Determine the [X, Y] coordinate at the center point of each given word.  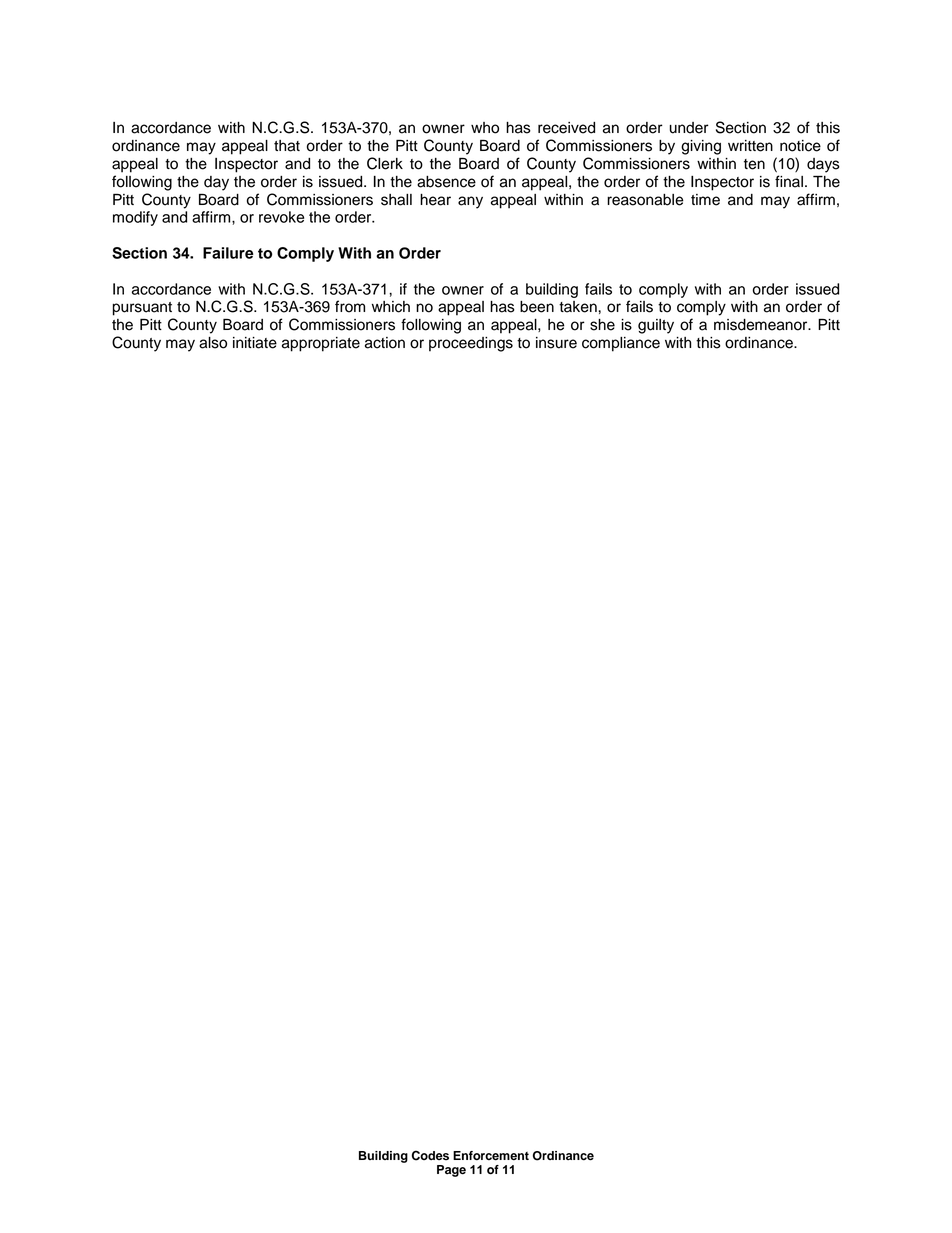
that [287, 146]
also [213, 343]
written [750, 146]
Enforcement [491, 1156]
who [485, 128]
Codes [430, 1155]
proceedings [471, 344]
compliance [621, 344]
